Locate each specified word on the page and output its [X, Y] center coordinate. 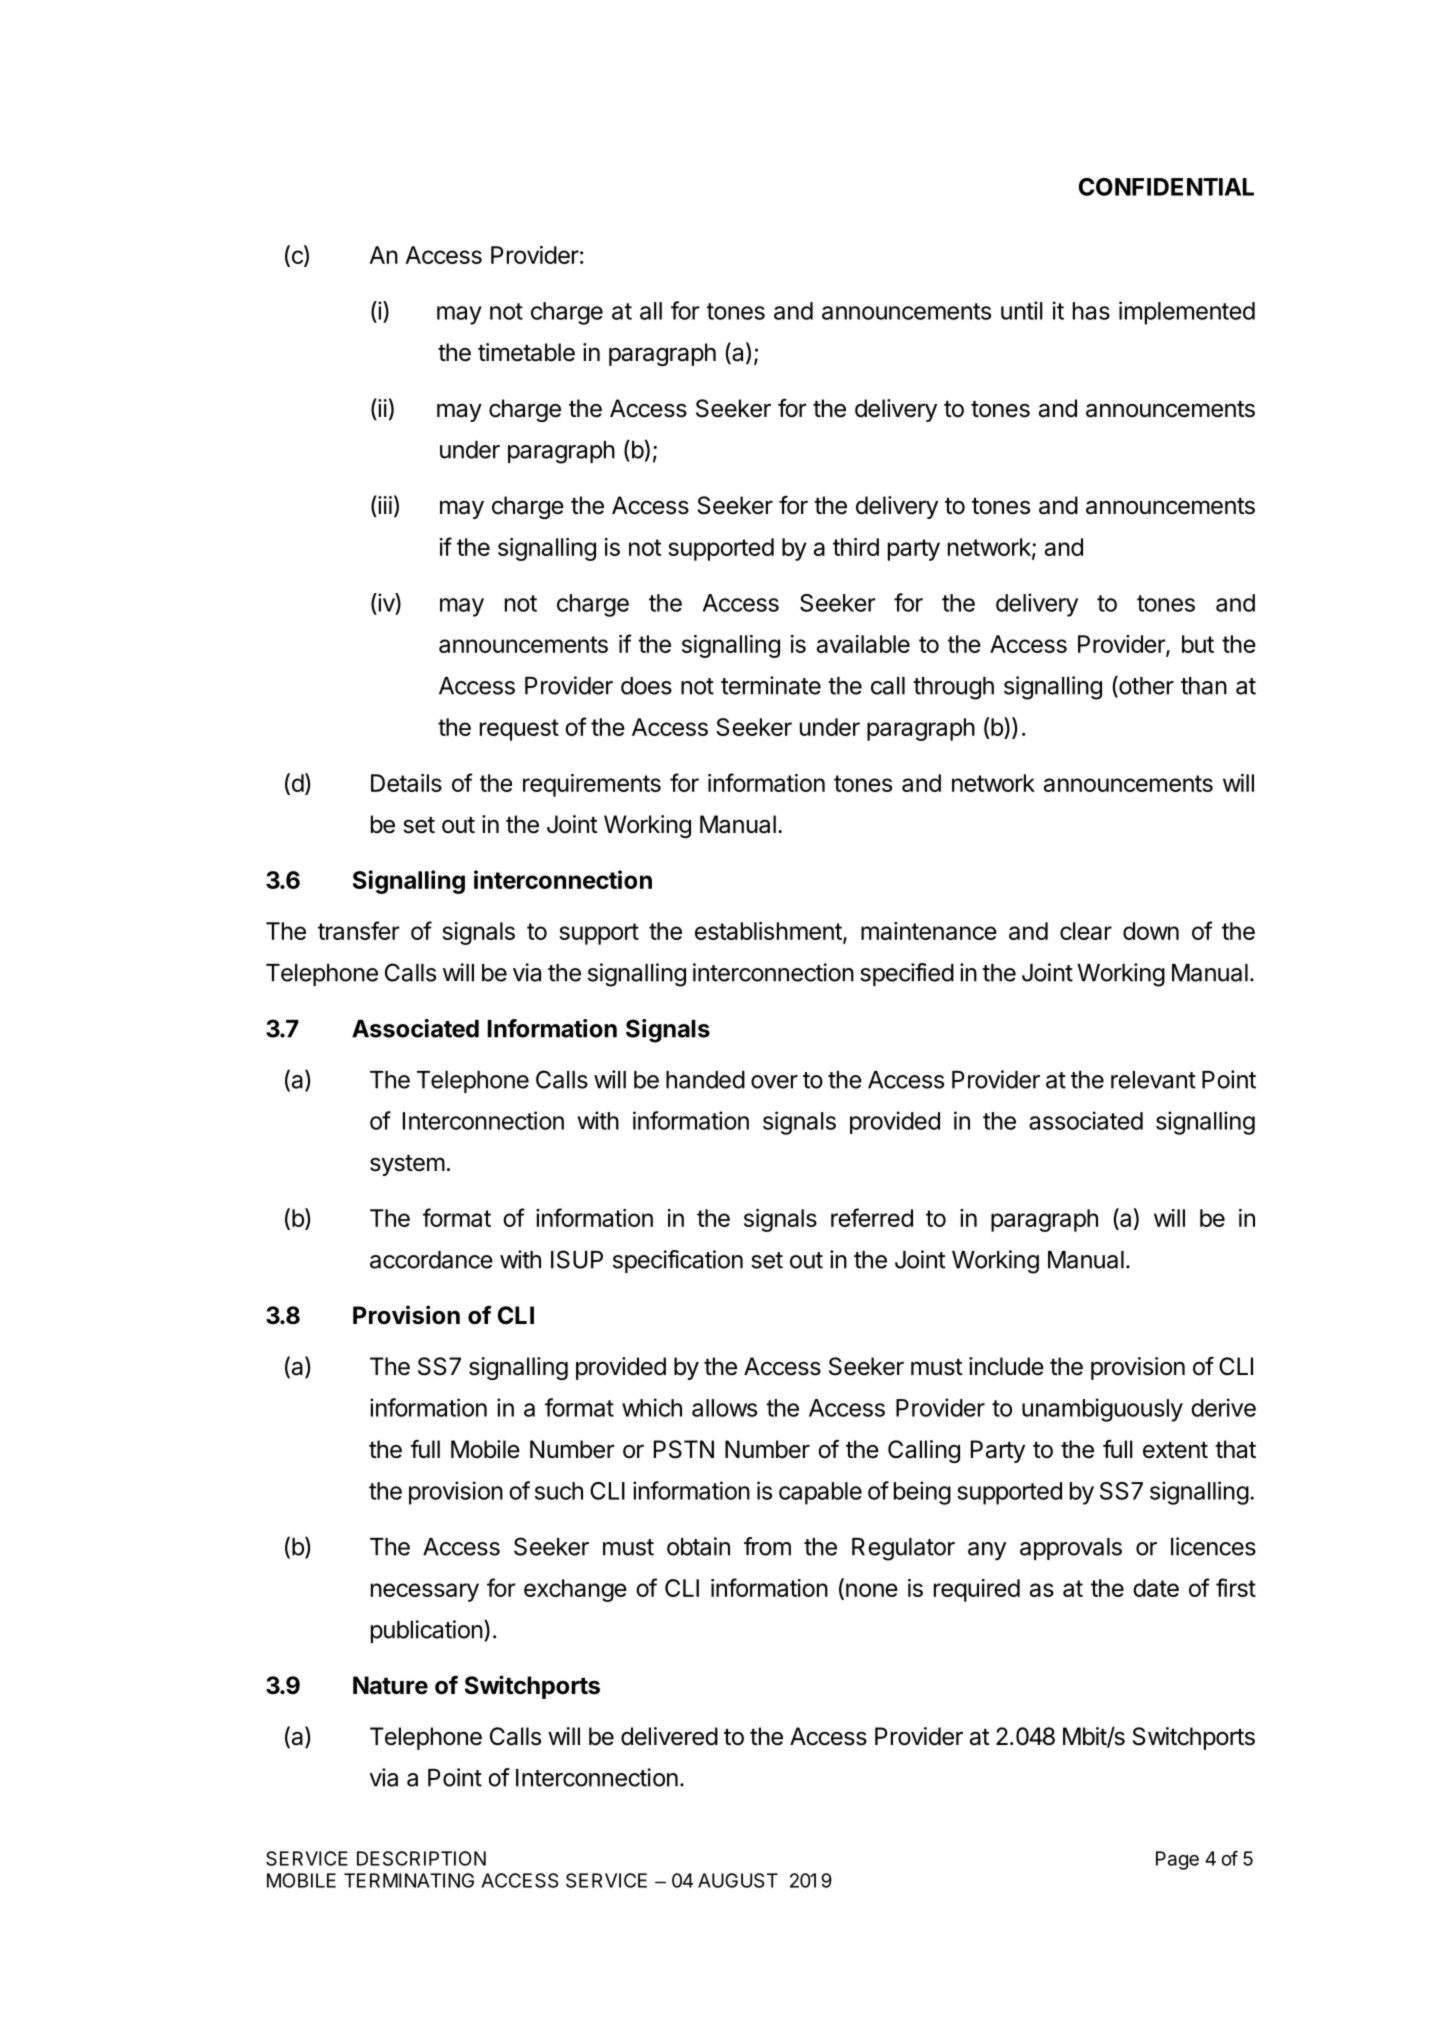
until [1022, 310]
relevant [1153, 1080]
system [407, 1165]
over [774, 1082]
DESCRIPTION [421, 1858]
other [1145, 686]
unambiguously [1102, 1410]
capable [820, 1493]
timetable [526, 352]
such [559, 1491]
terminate [771, 685]
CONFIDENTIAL [1166, 187]
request [519, 730]
